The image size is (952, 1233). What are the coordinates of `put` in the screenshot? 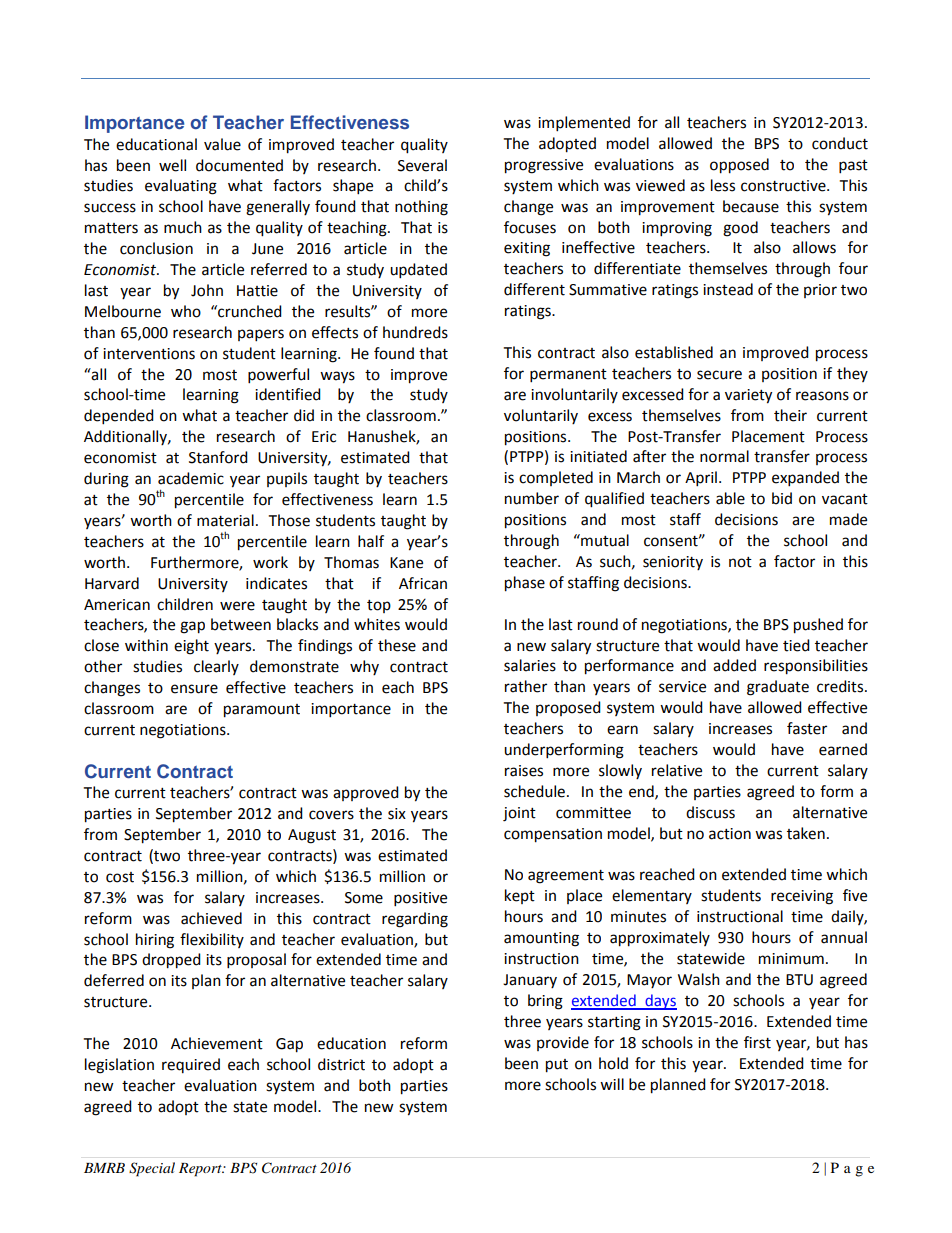 It's located at (557, 1066).
